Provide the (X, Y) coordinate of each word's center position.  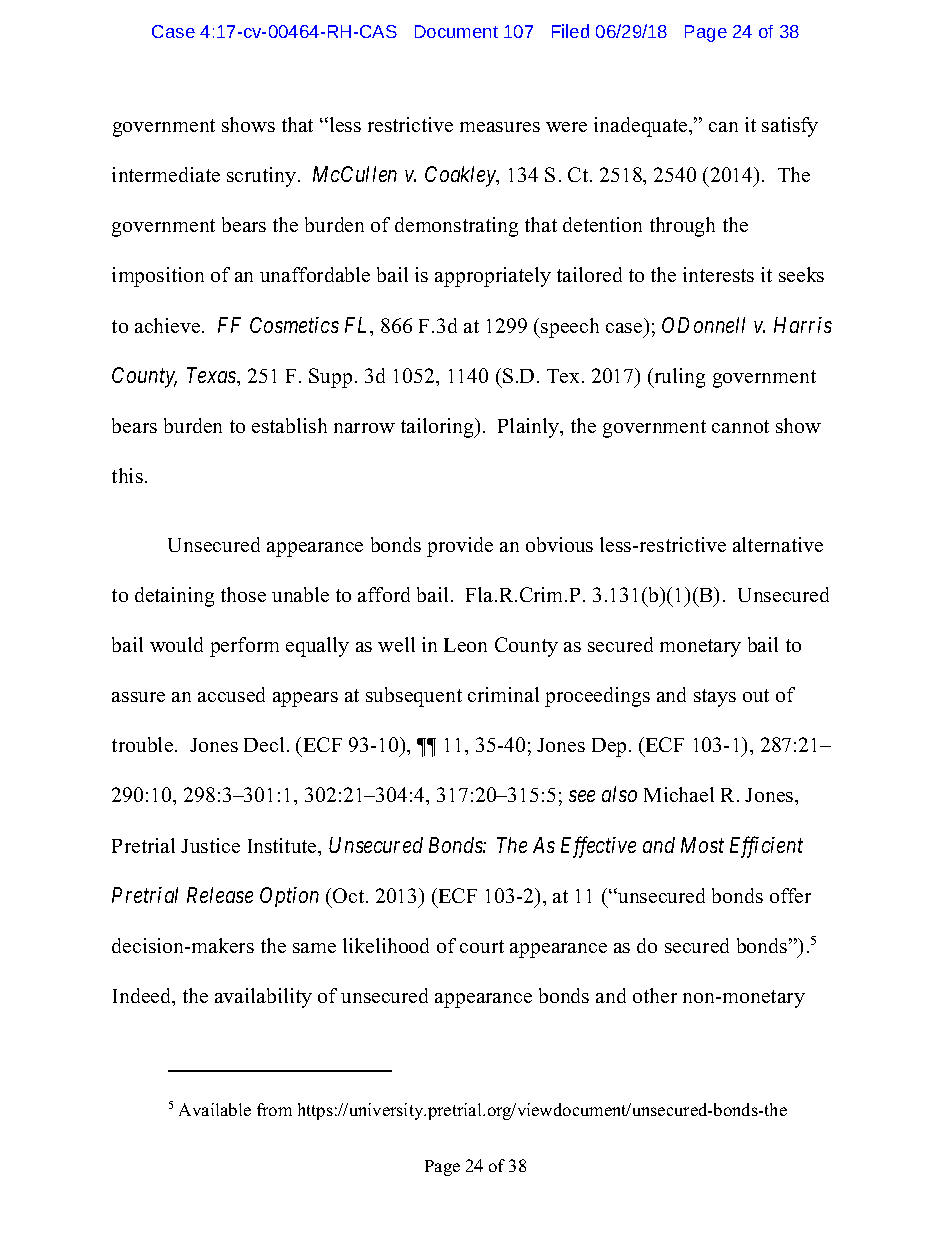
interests (718, 274)
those (243, 594)
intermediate (166, 174)
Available (215, 1109)
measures (500, 127)
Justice (210, 845)
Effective (598, 847)
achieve (169, 325)
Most (702, 845)
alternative (778, 544)
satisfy (790, 127)
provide (460, 547)
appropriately (493, 277)
